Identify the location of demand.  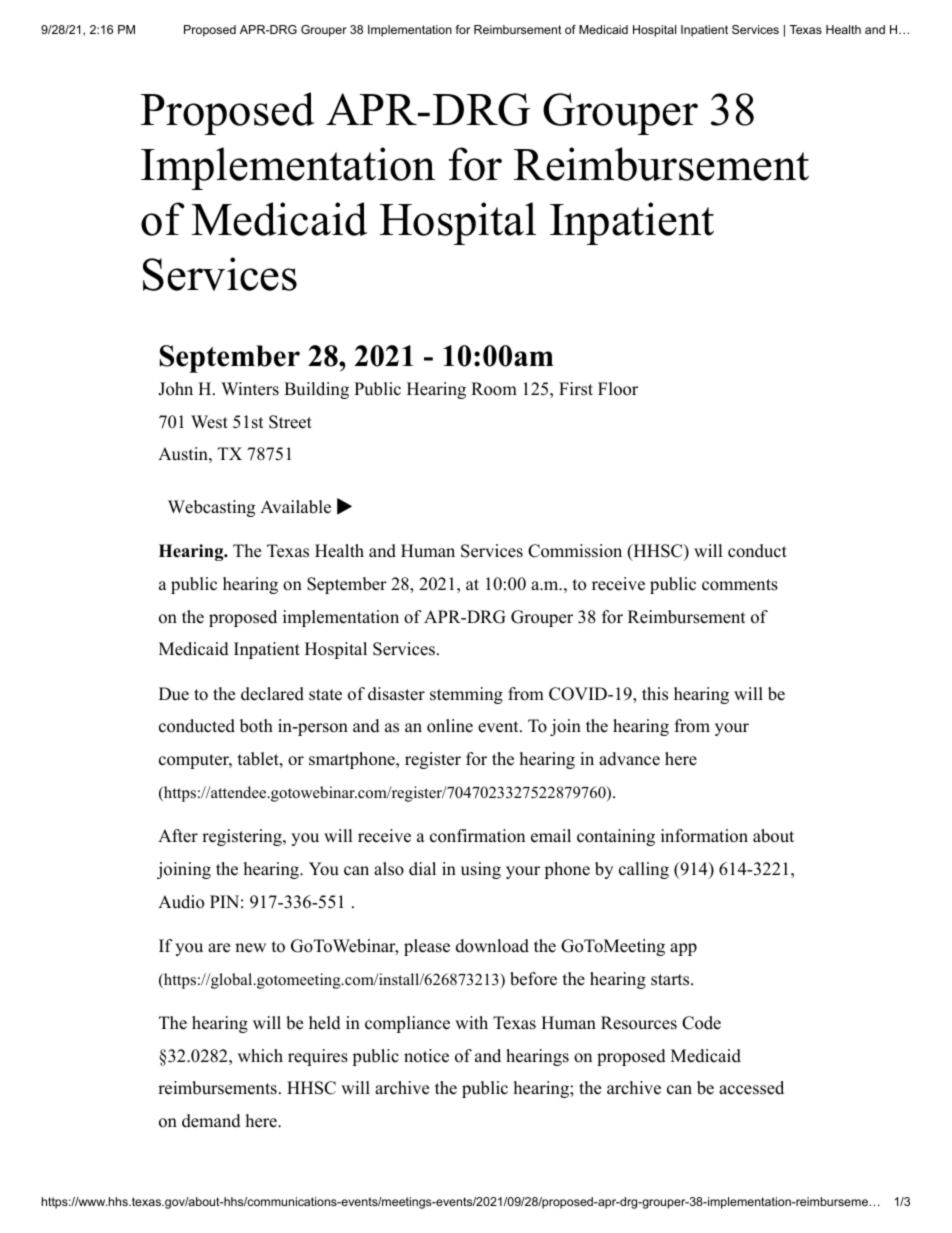
(211, 1121).
